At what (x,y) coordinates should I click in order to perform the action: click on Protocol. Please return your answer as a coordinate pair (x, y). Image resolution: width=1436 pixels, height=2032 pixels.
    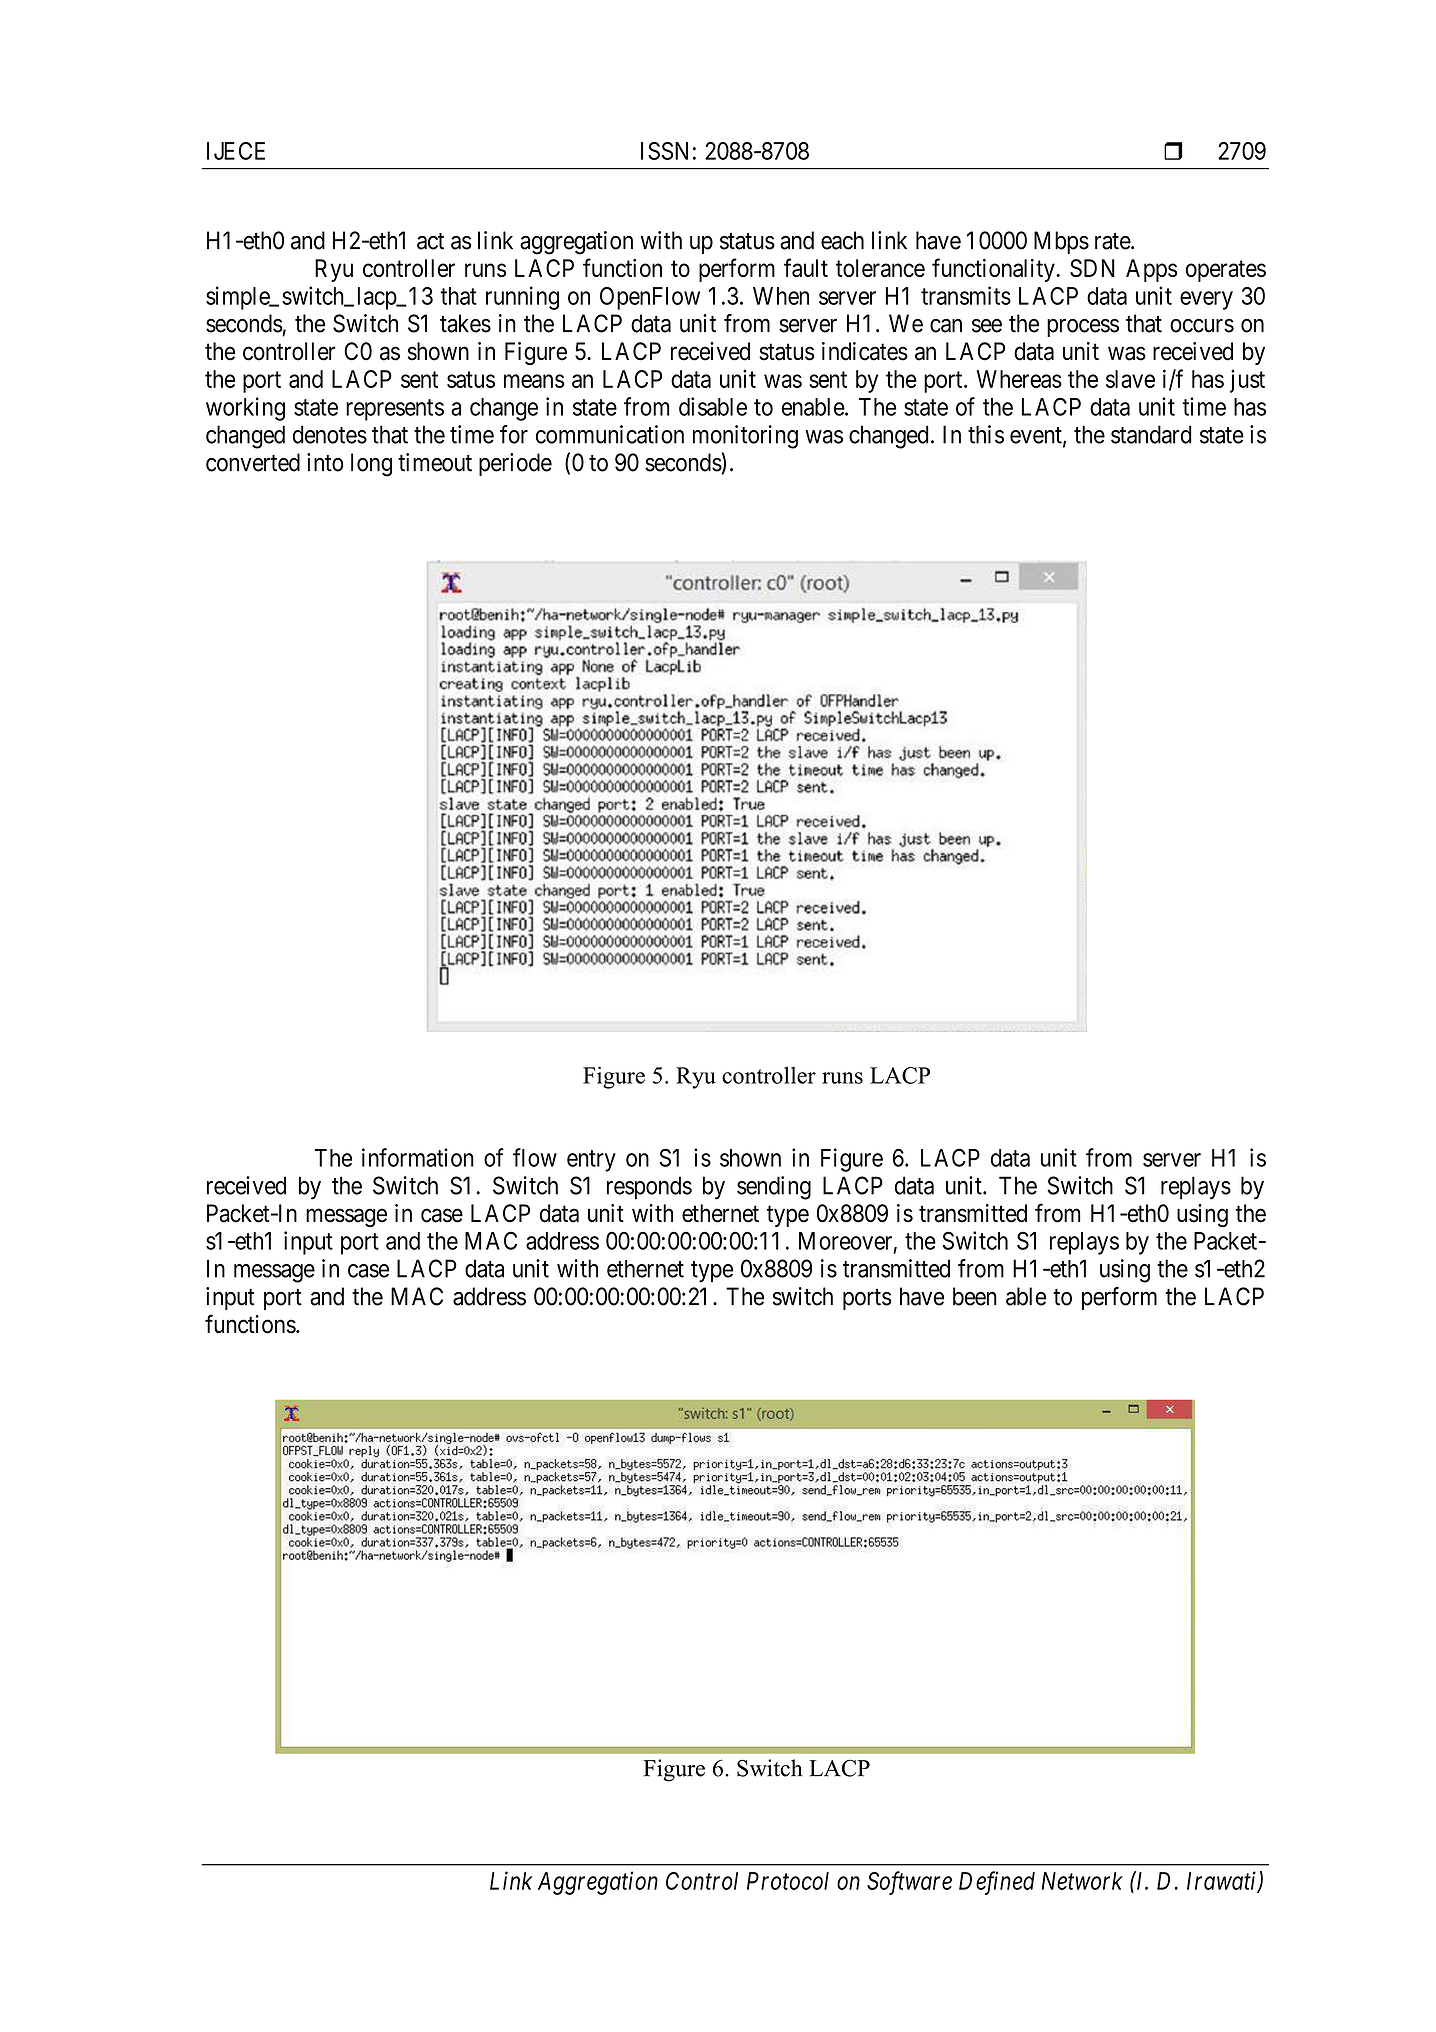
    Looking at the image, I should click on (788, 1881).
